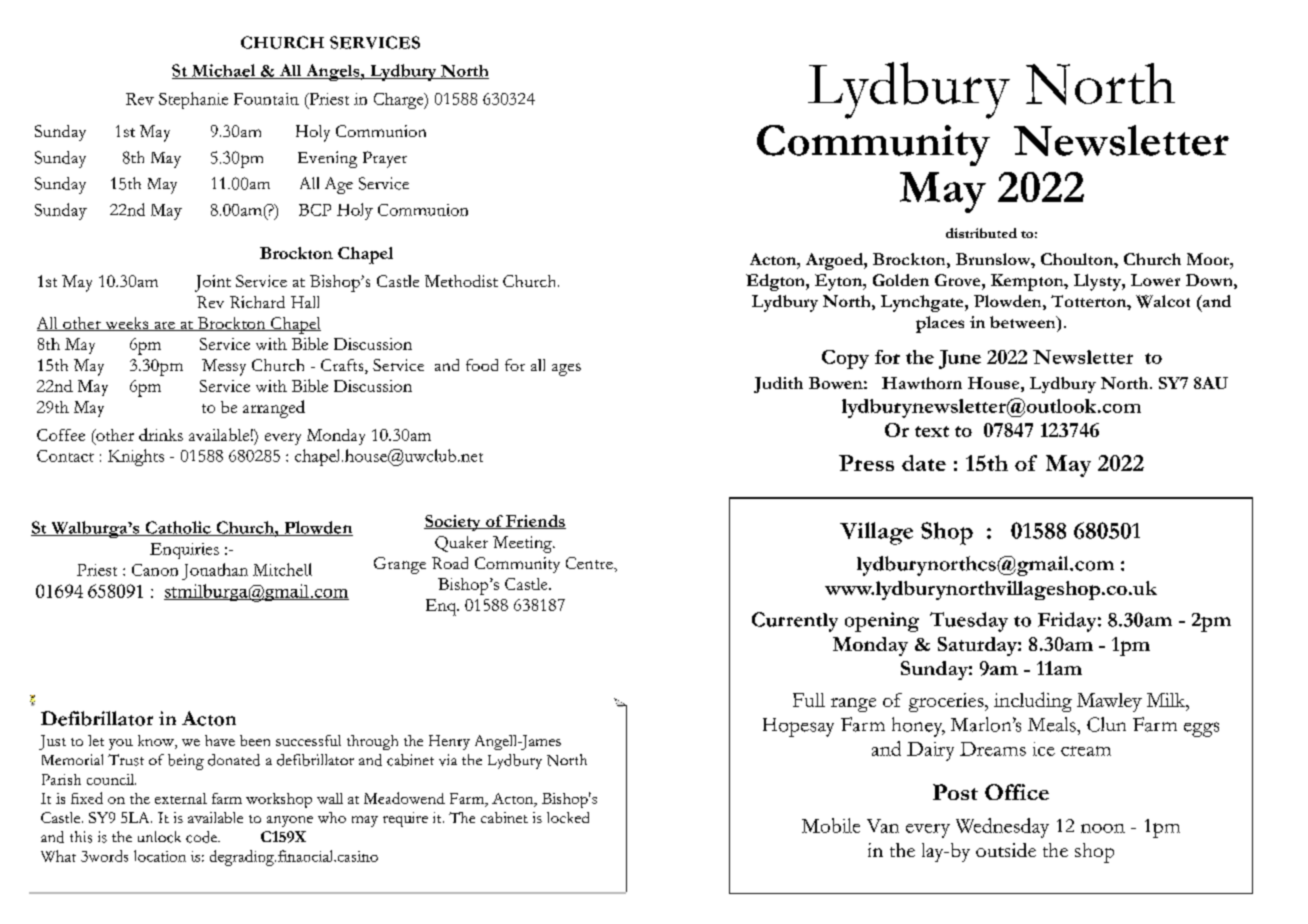 The height and width of the image is (924, 1308). What do you see at coordinates (1033, 702) in the image?
I see `including` at bounding box center [1033, 702].
